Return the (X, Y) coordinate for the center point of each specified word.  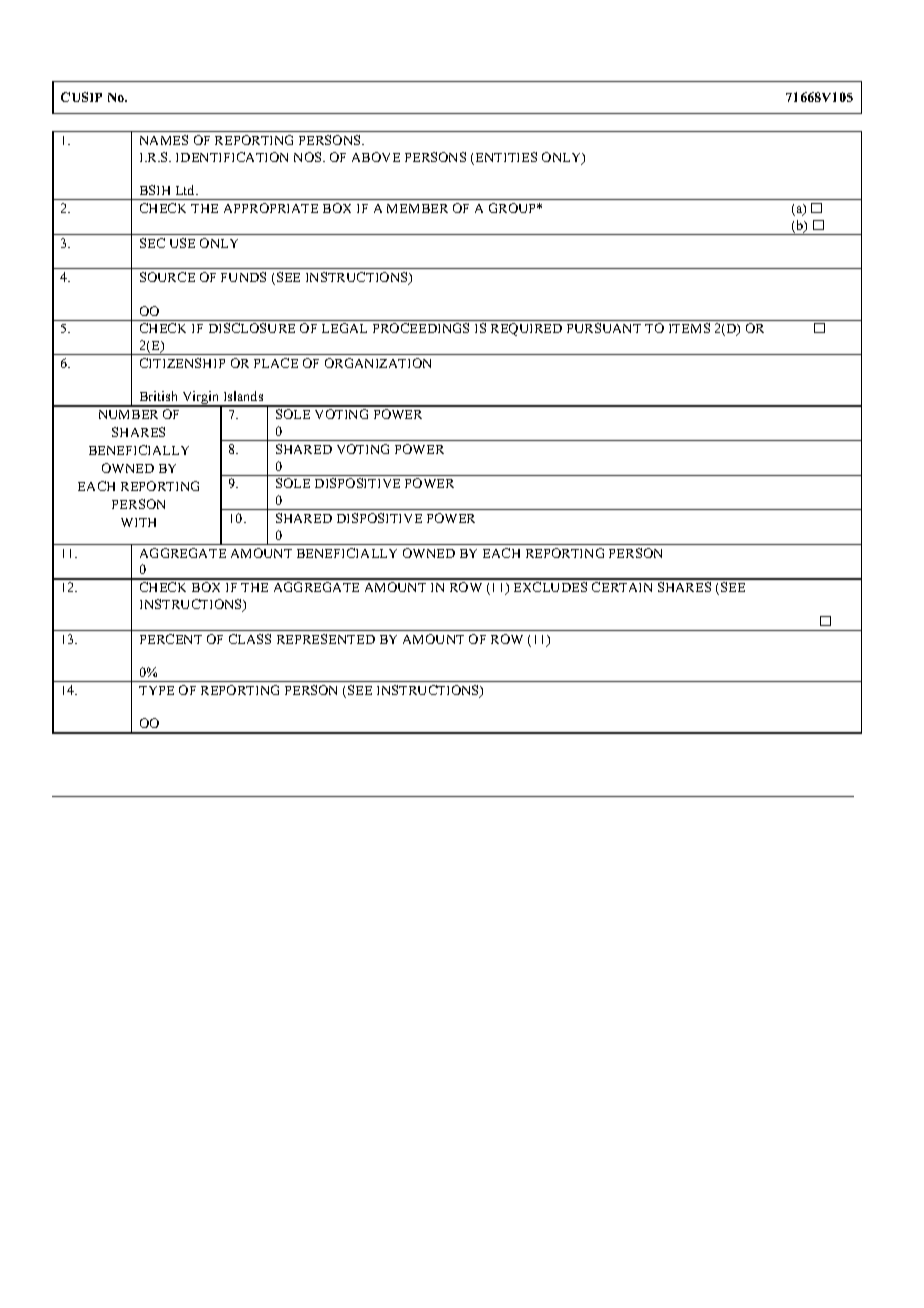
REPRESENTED (326, 639)
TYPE (156, 690)
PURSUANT (604, 328)
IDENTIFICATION (232, 157)
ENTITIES (505, 158)
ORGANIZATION (378, 363)
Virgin (201, 399)
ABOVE (376, 157)
